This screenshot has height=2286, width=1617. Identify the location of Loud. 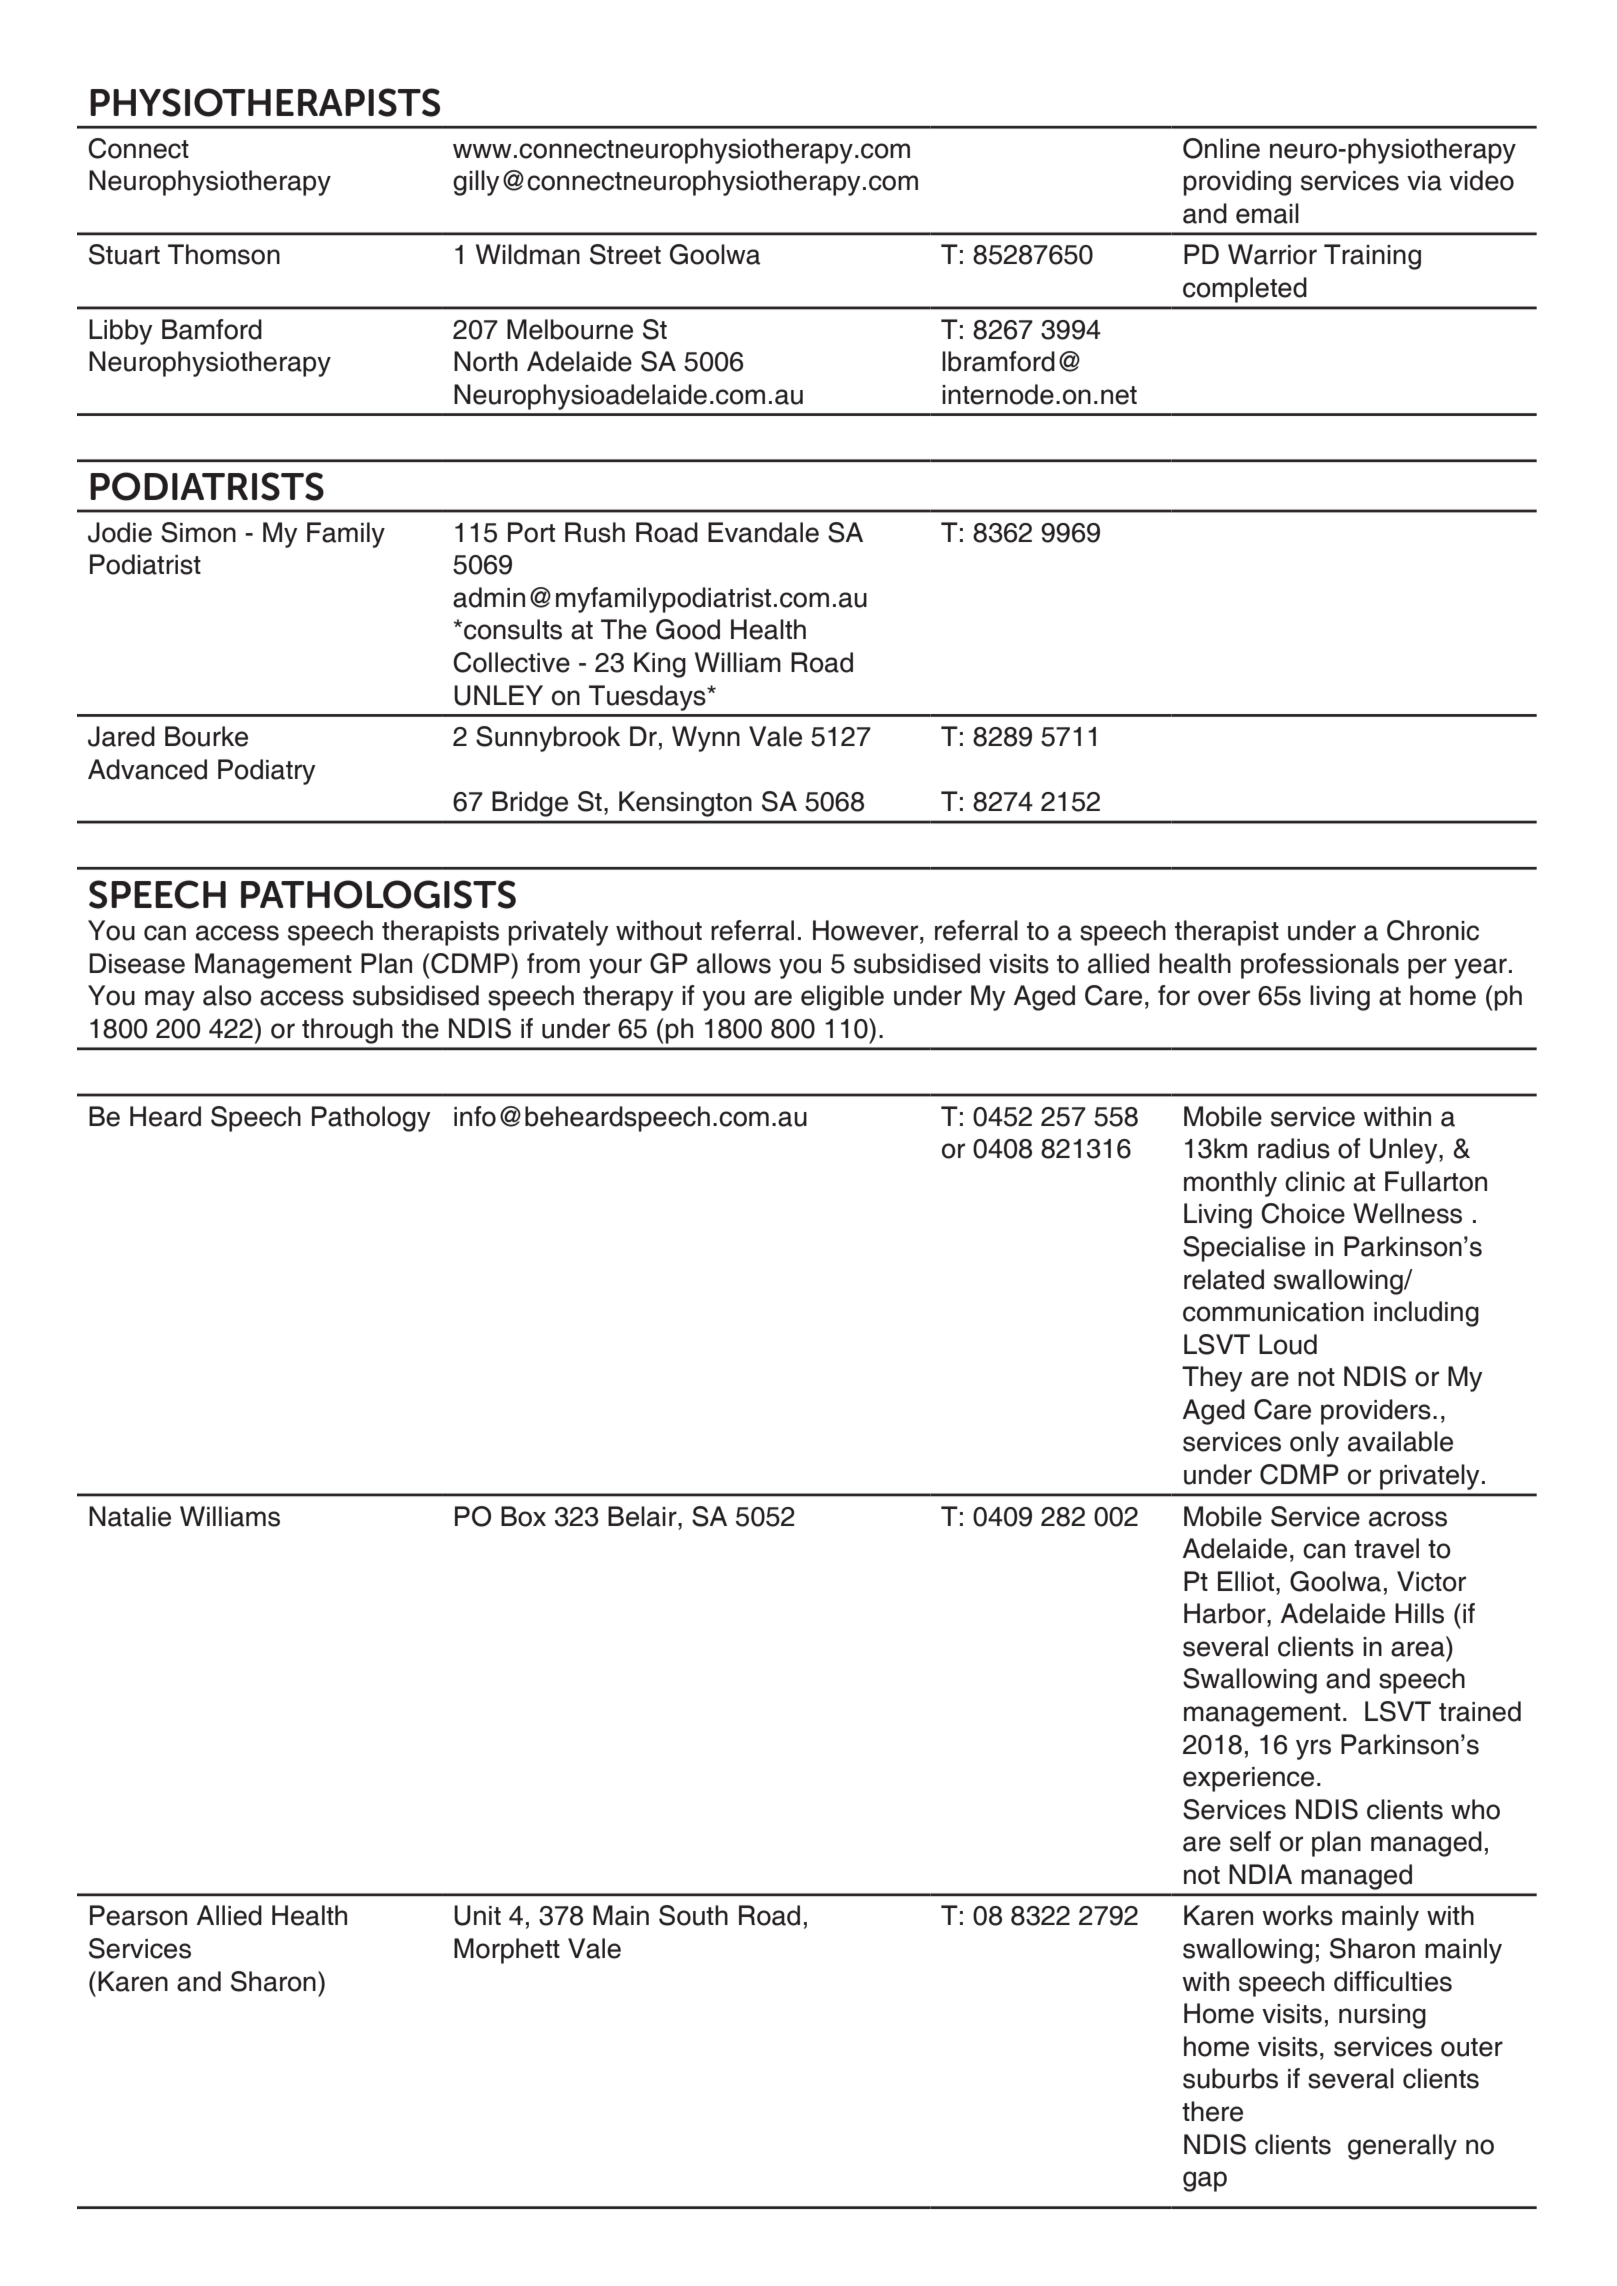
(1288, 1344).
